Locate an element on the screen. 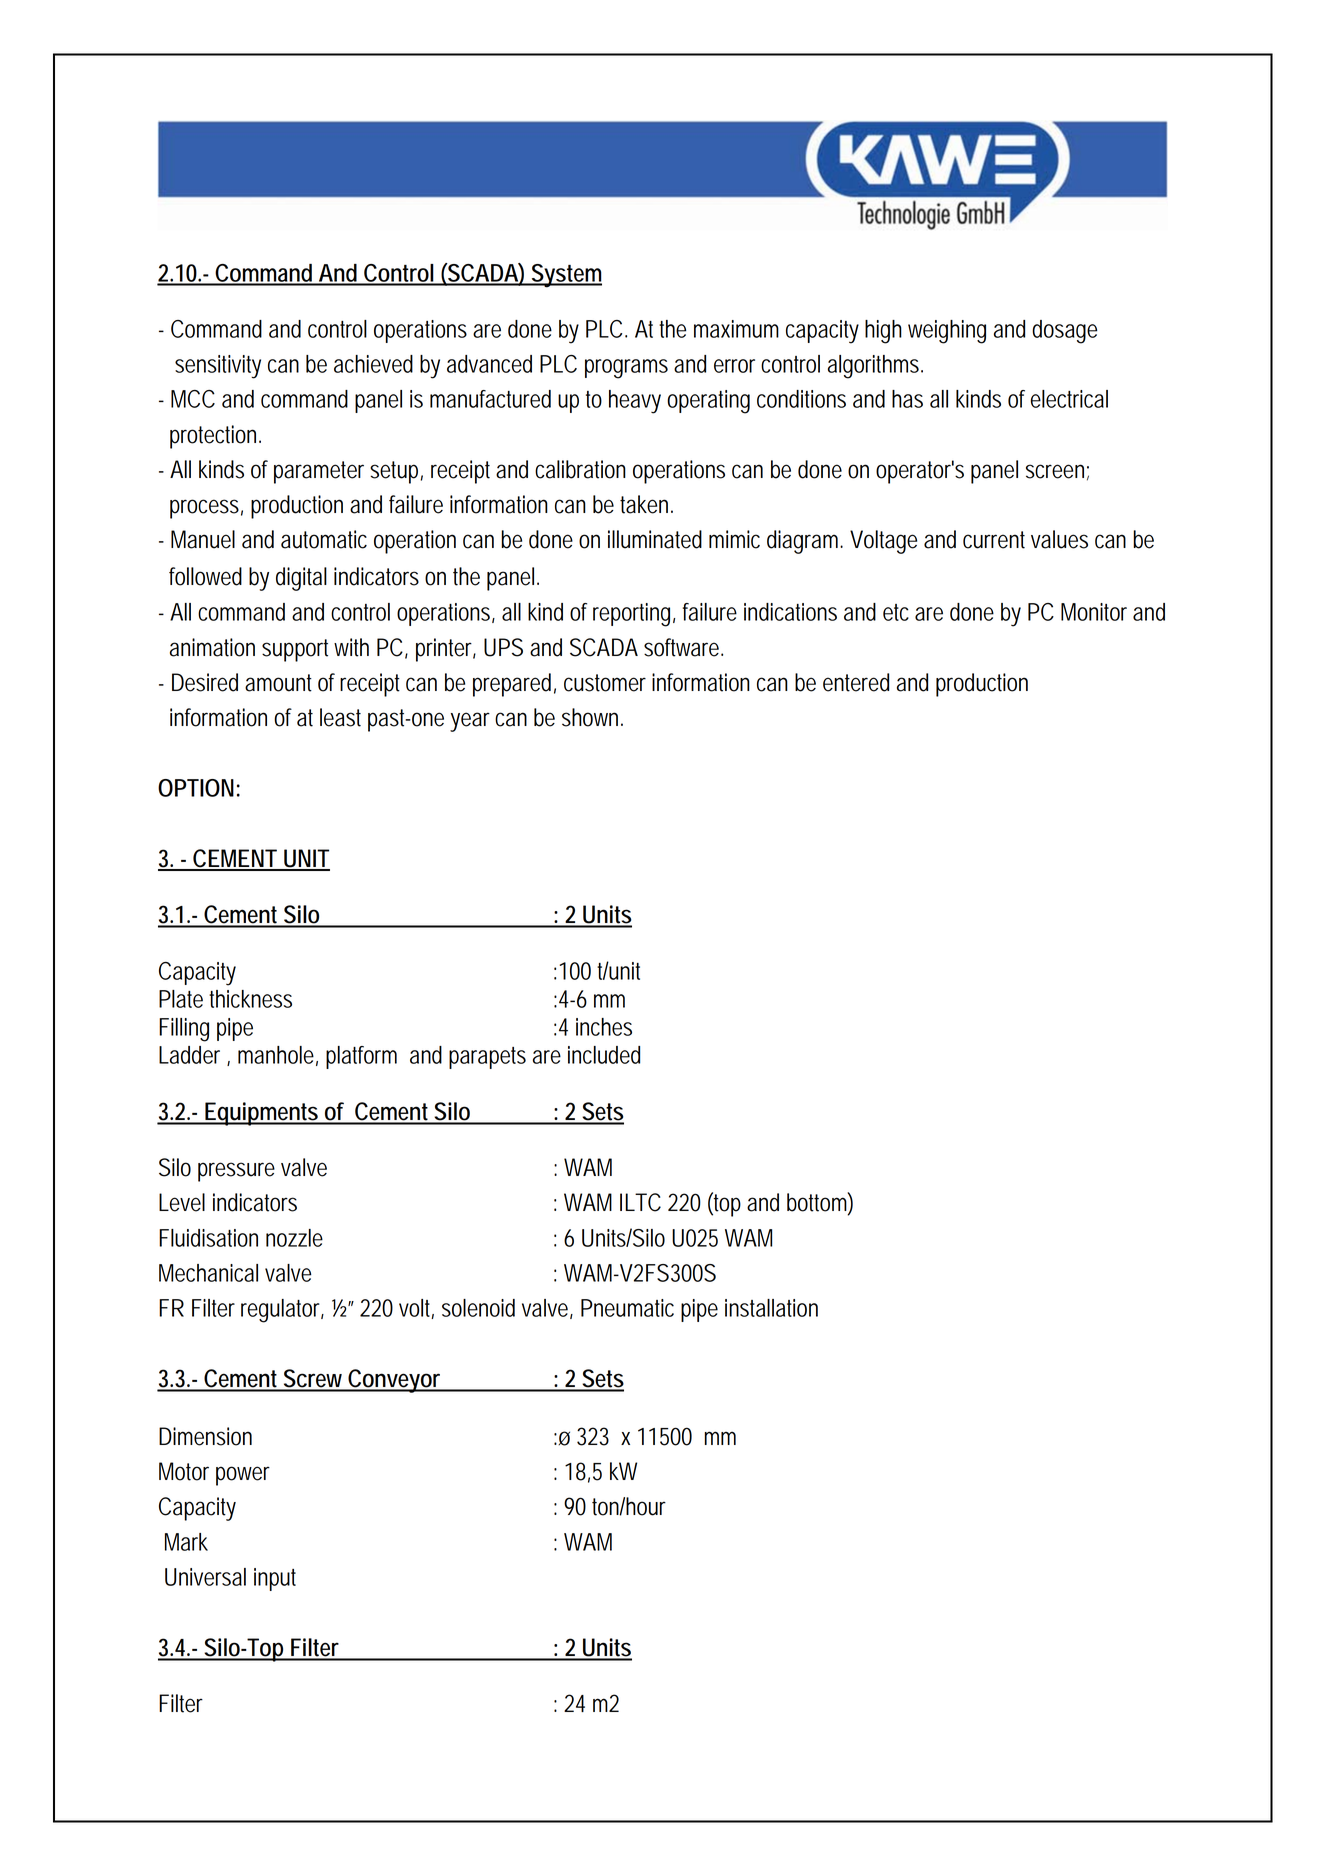  entered is located at coordinates (856, 682).
